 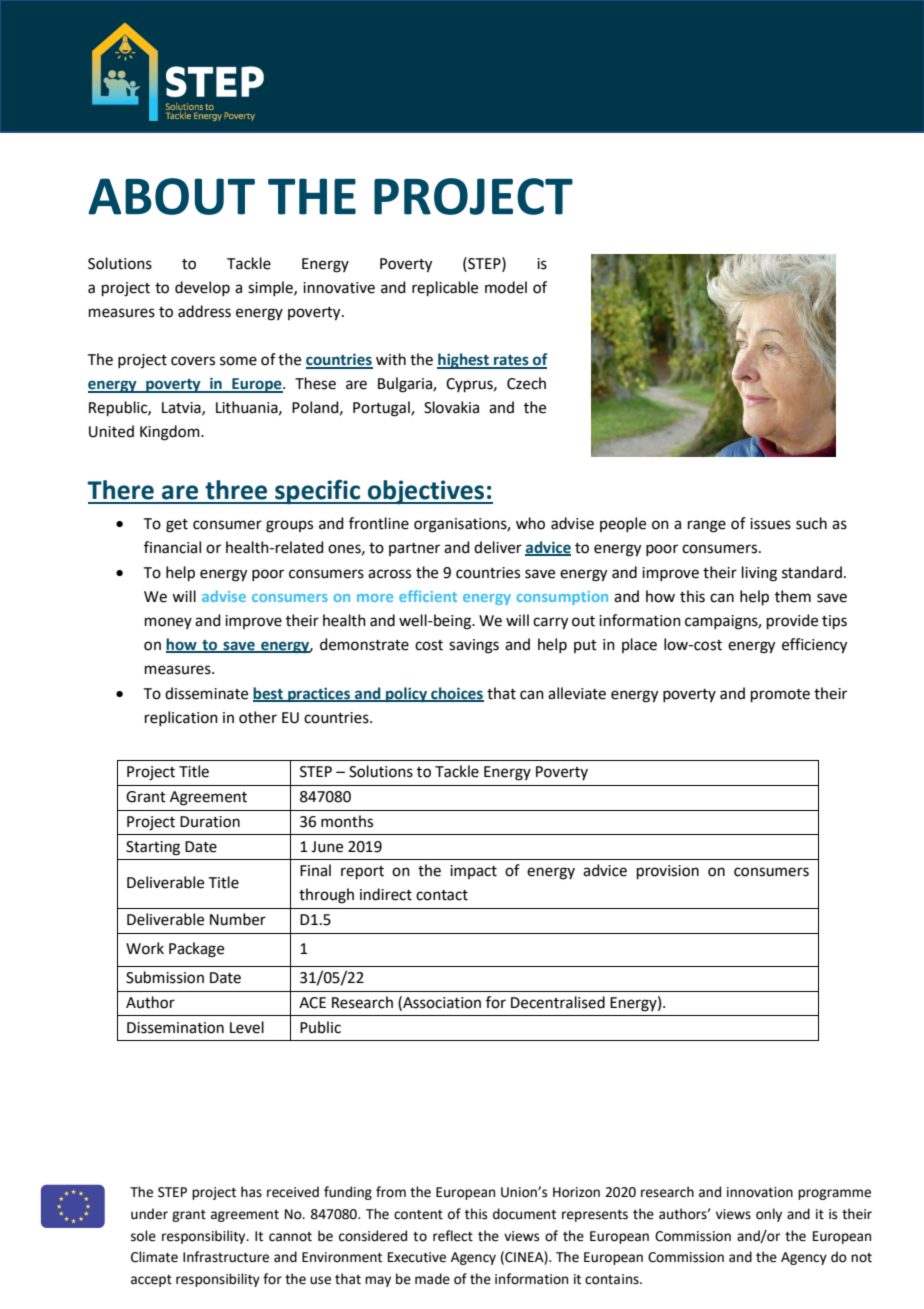 What do you see at coordinates (506, 287) in the screenshot?
I see `model` at bounding box center [506, 287].
